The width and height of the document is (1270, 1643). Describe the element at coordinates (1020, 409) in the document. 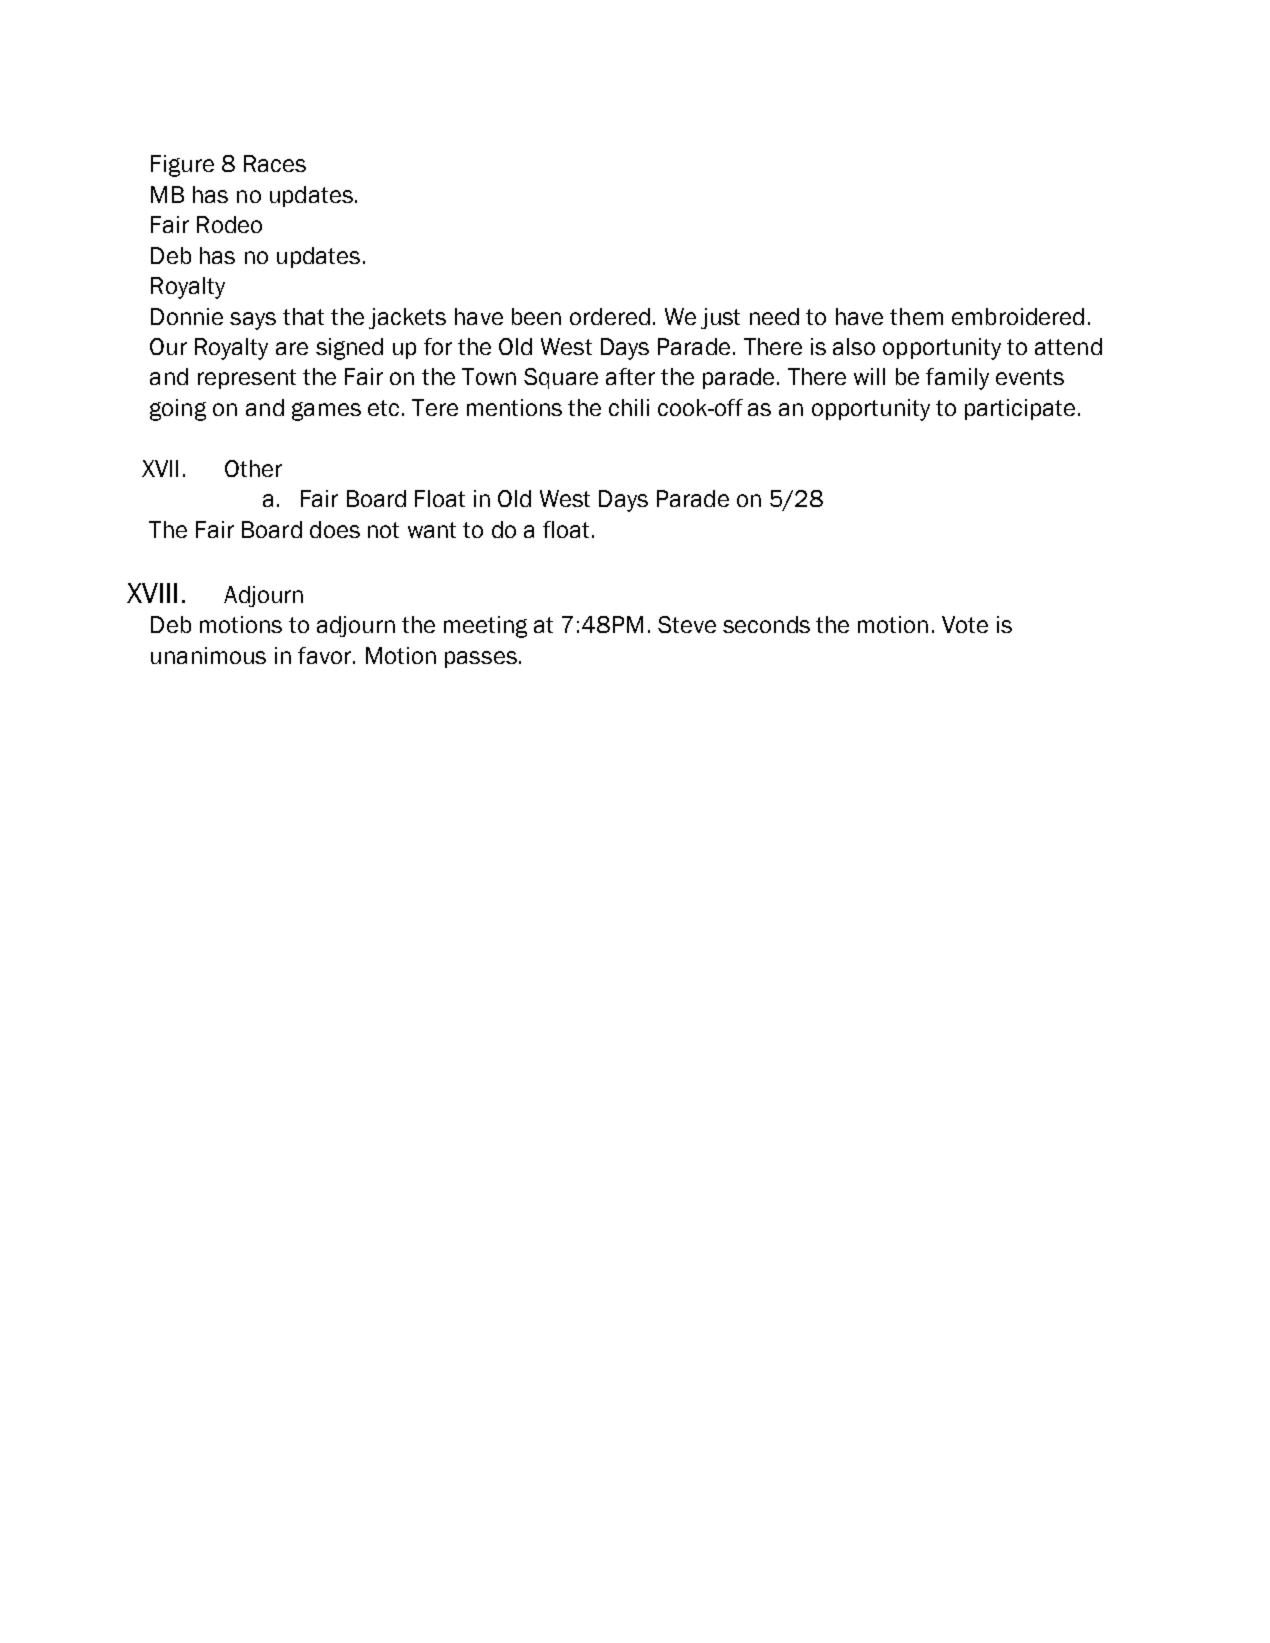

I see `participate` at that location.
